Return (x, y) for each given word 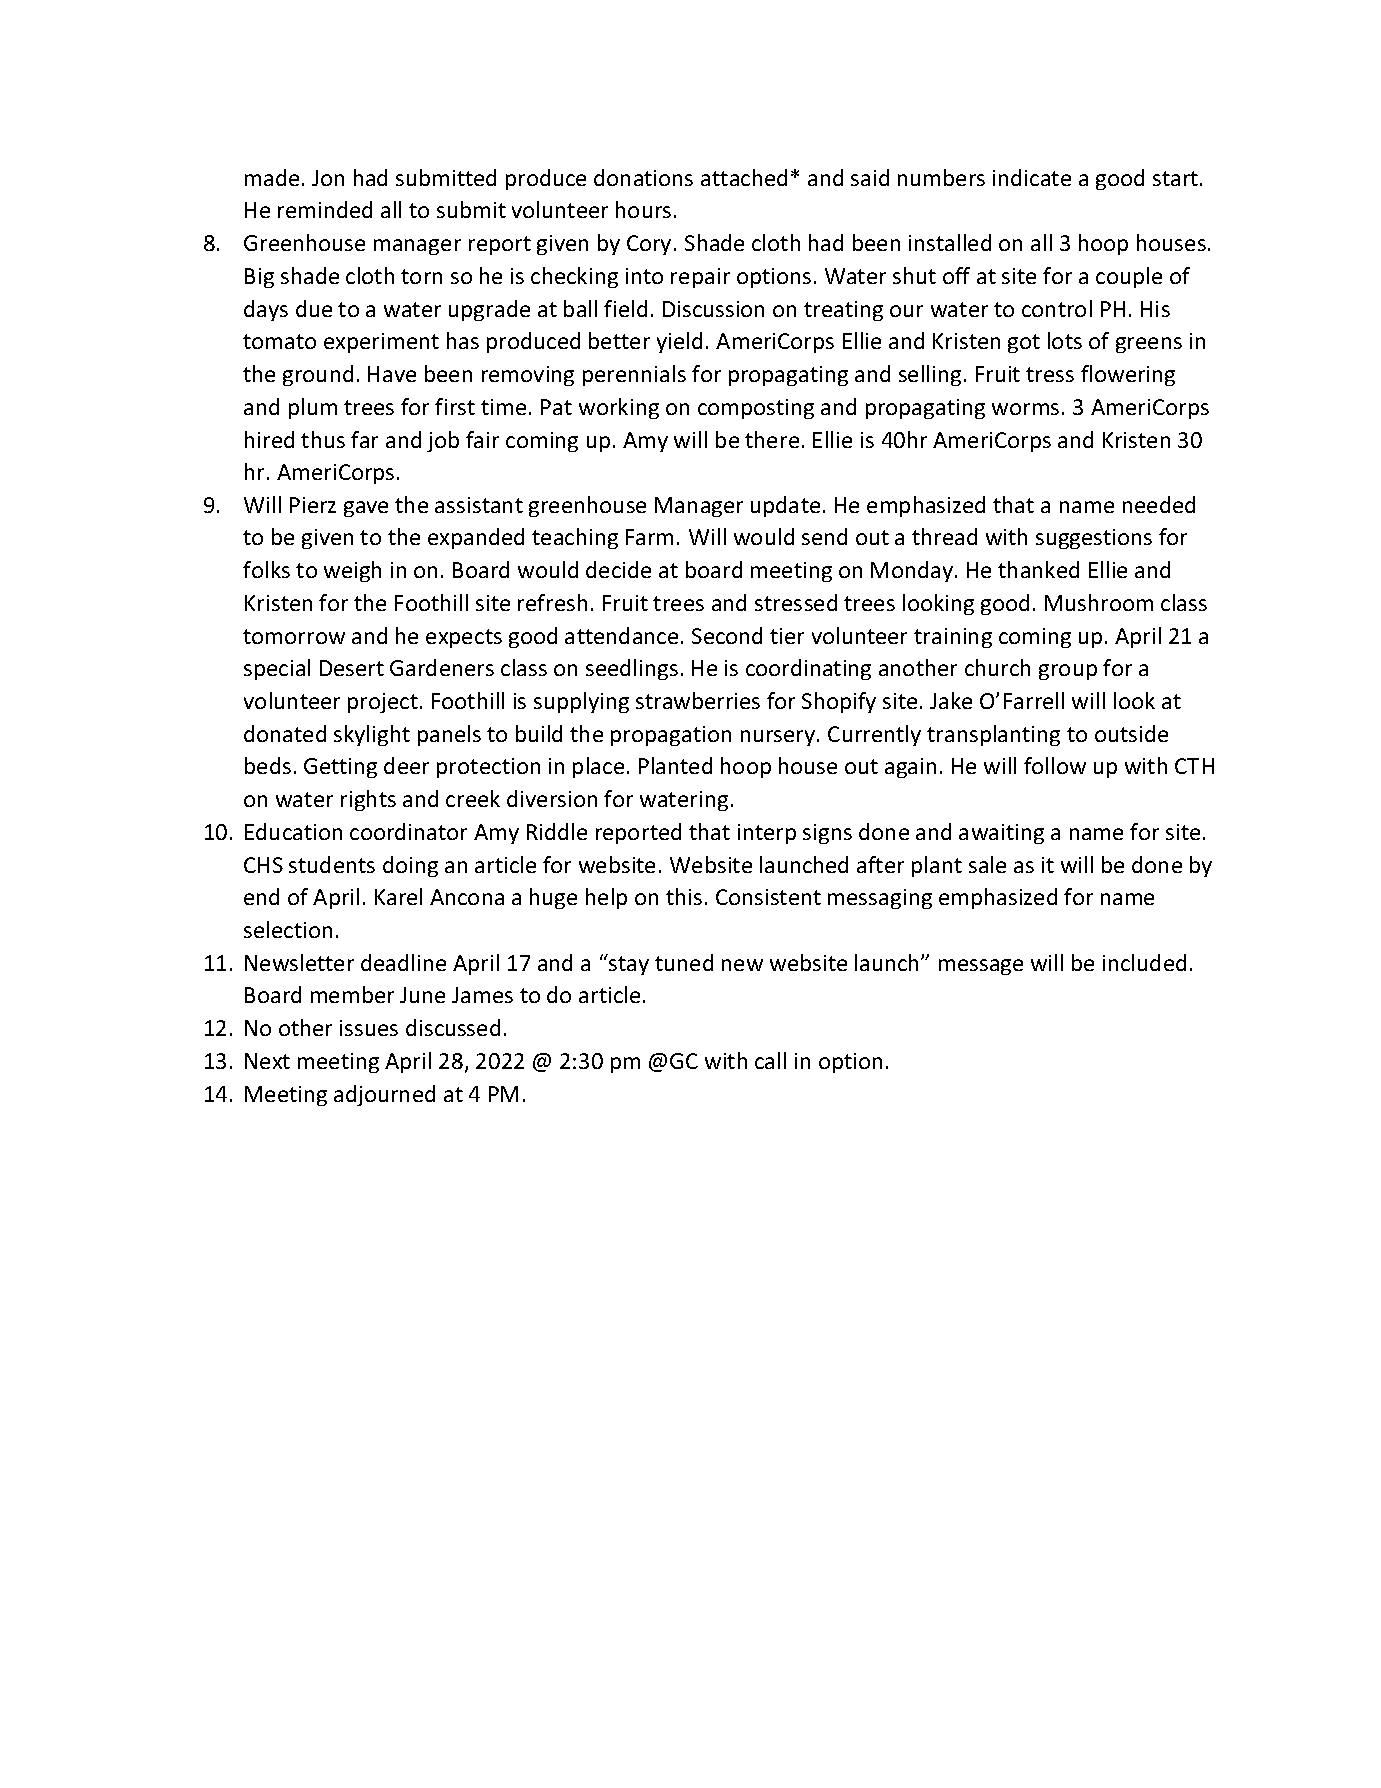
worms (1025, 409)
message (981, 967)
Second (727, 635)
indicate (1032, 177)
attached (744, 177)
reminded (325, 209)
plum (313, 408)
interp (767, 834)
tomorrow (294, 636)
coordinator (408, 831)
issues (369, 1028)
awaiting (1001, 834)
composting (756, 409)
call (770, 1060)
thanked (1038, 569)
